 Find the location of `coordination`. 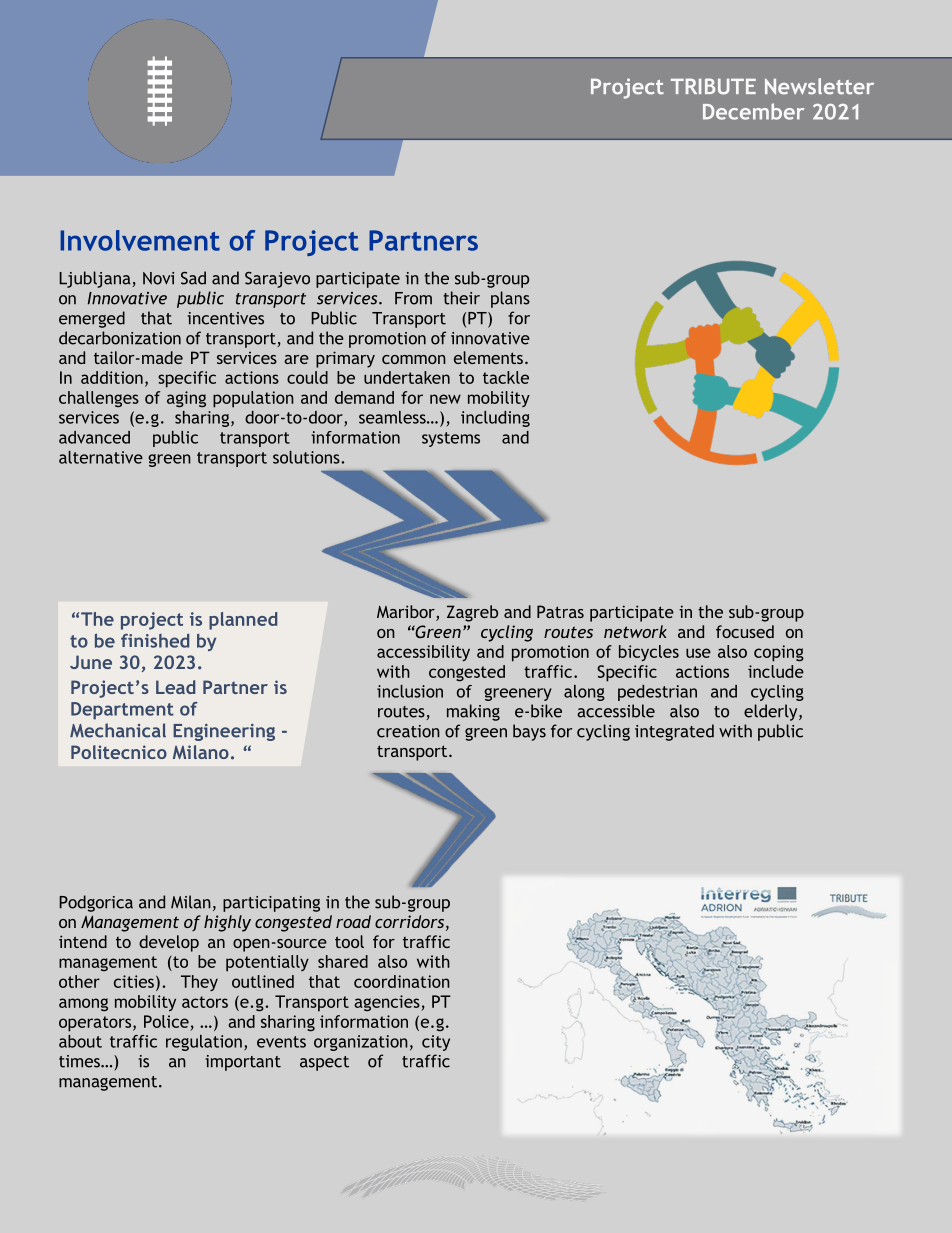

coordination is located at coordinates (402, 981).
